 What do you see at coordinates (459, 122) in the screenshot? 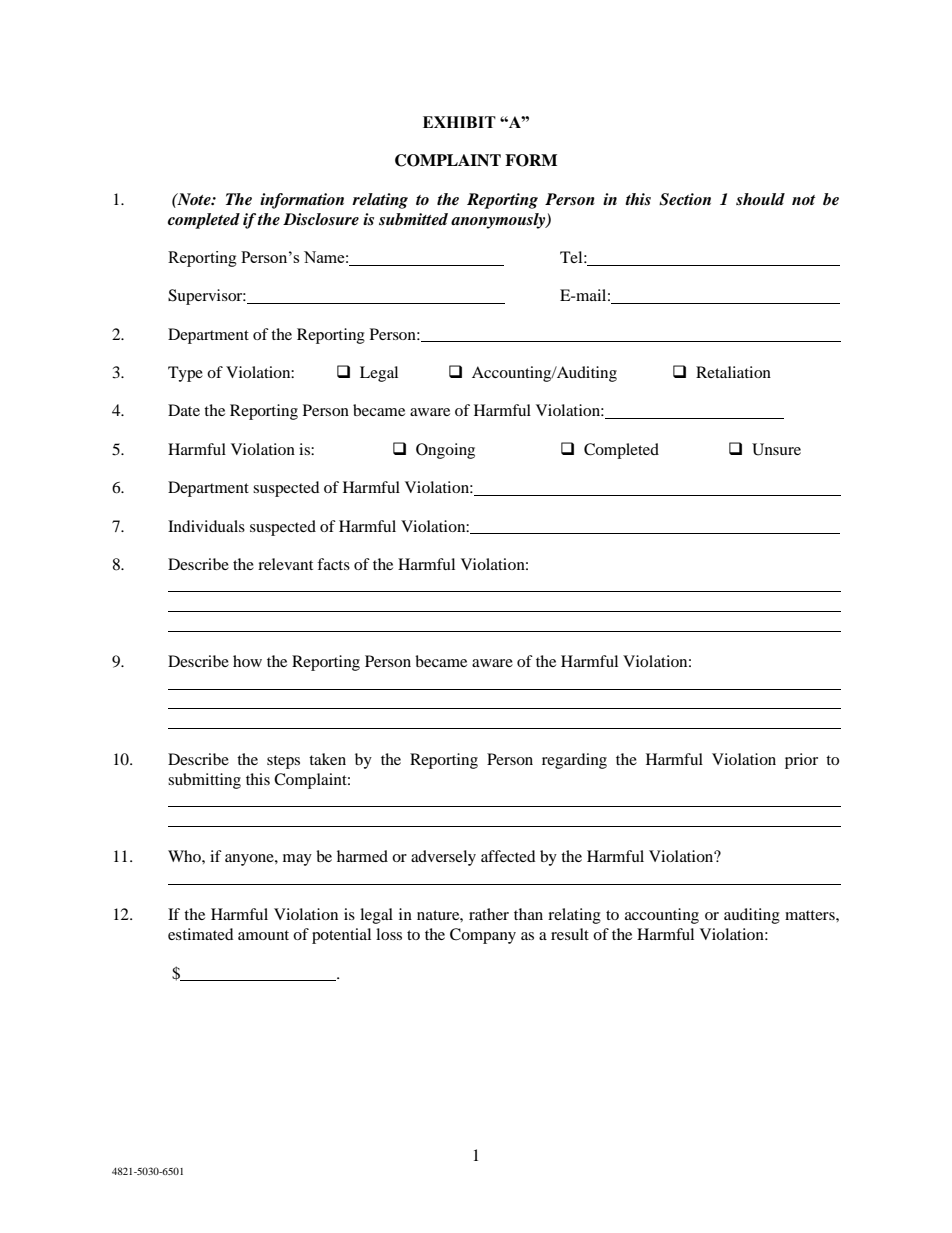
I see `EXHIBIT` at bounding box center [459, 122].
